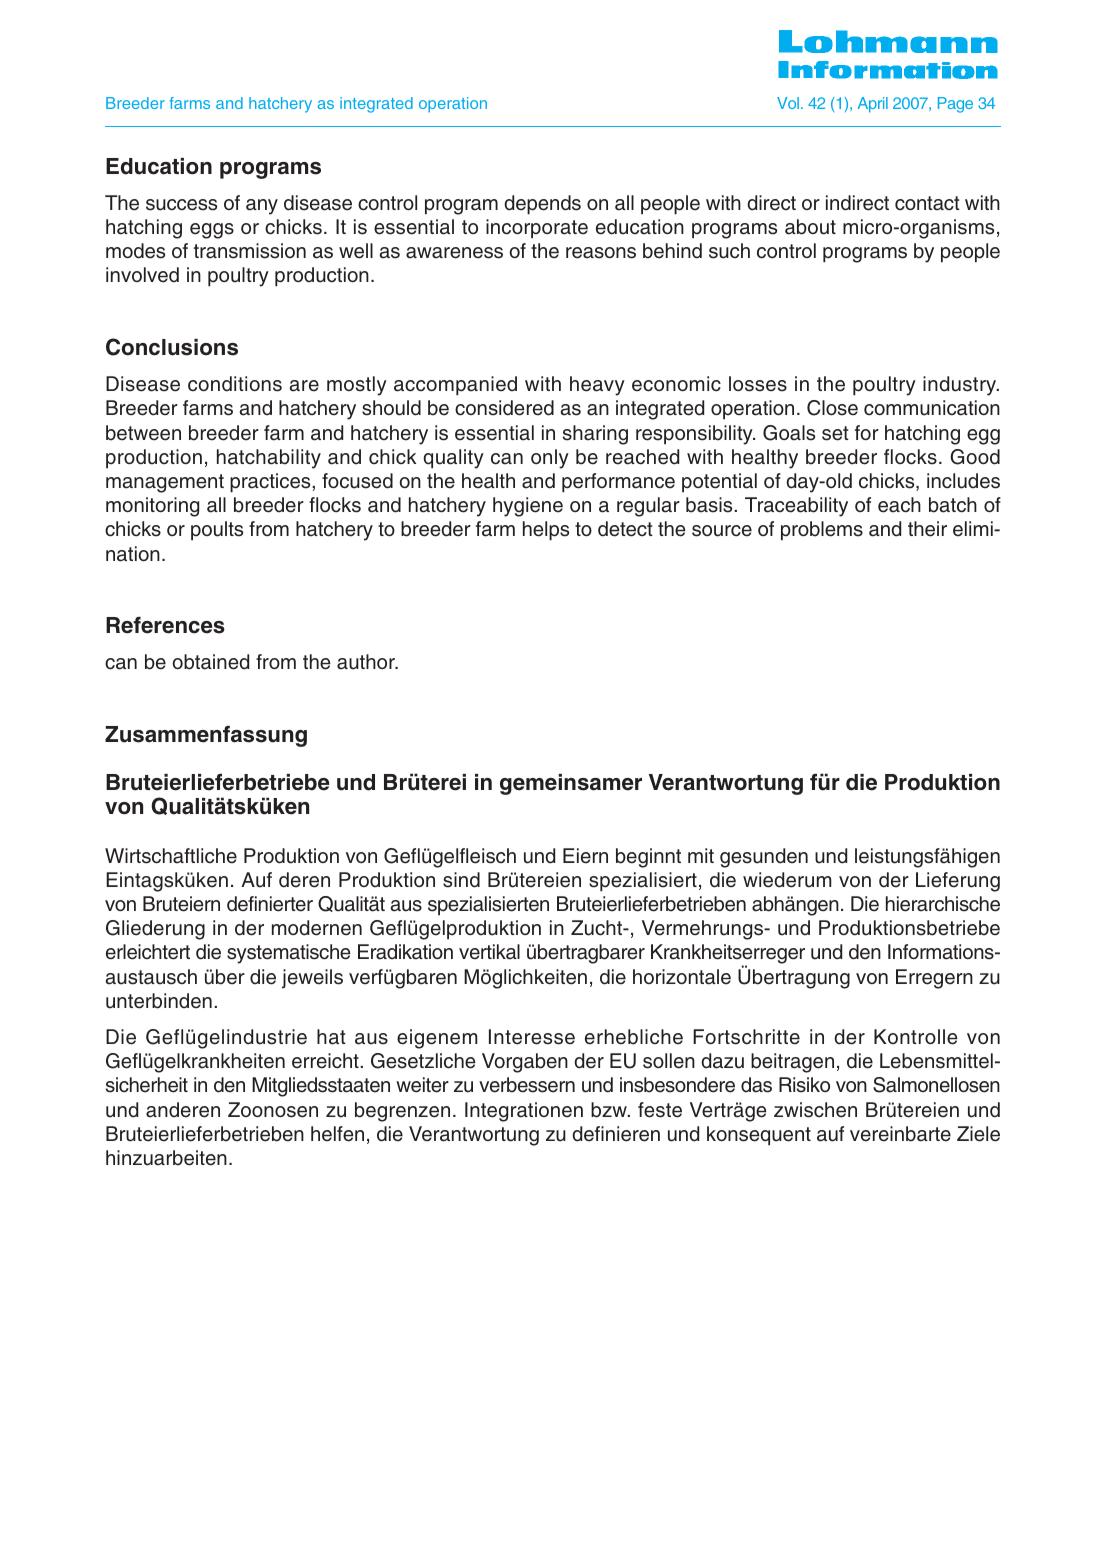 The height and width of the document is (1566, 1106). Describe the element at coordinates (822, 531) in the document. I see `problems` at that location.
